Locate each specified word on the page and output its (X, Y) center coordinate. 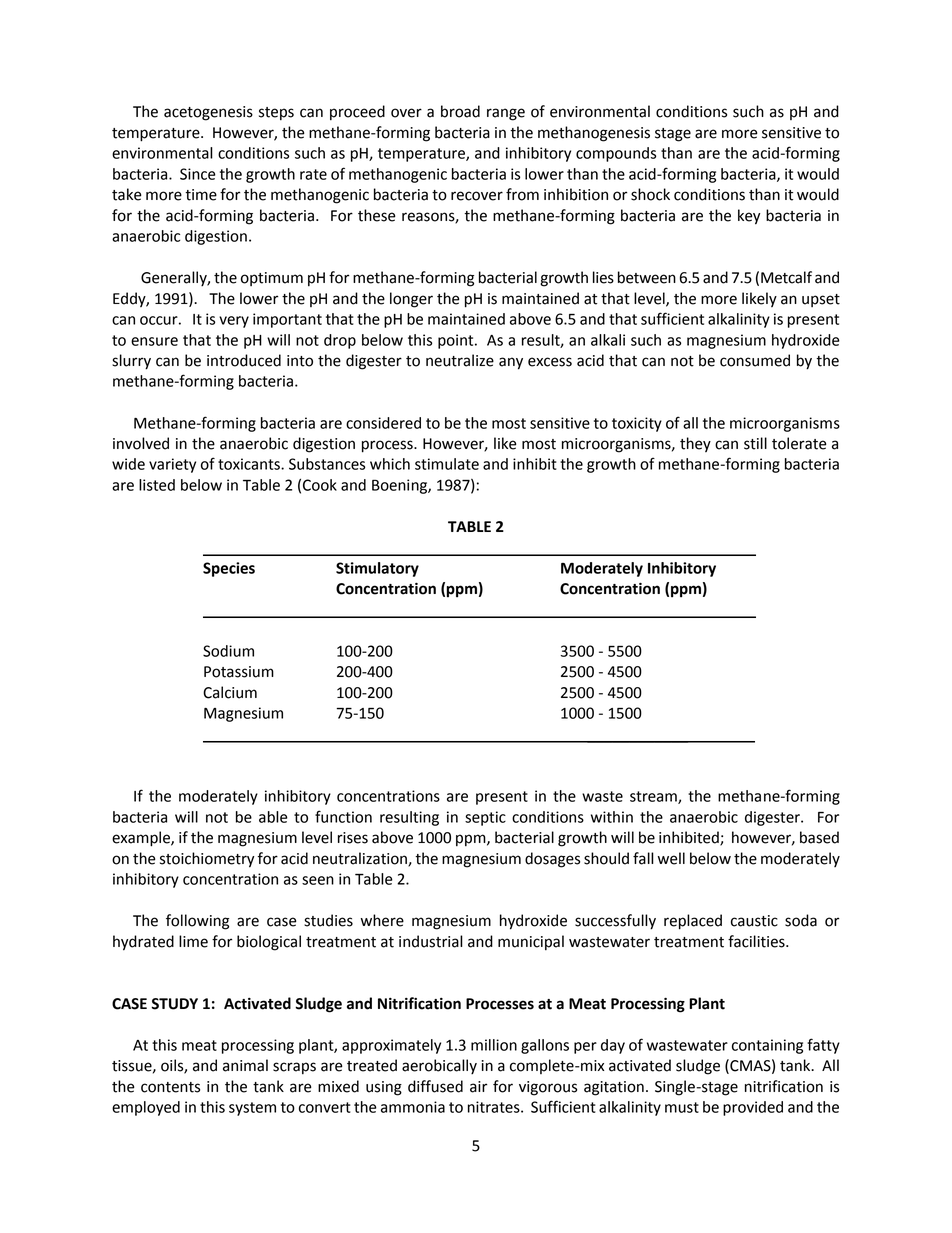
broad (460, 111)
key (749, 217)
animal (245, 1065)
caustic (754, 921)
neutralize (460, 360)
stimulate (447, 464)
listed (157, 485)
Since (198, 174)
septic (485, 818)
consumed (755, 360)
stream (654, 797)
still (755, 443)
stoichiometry (207, 860)
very (234, 322)
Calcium (230, 692)
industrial (431, 941)
